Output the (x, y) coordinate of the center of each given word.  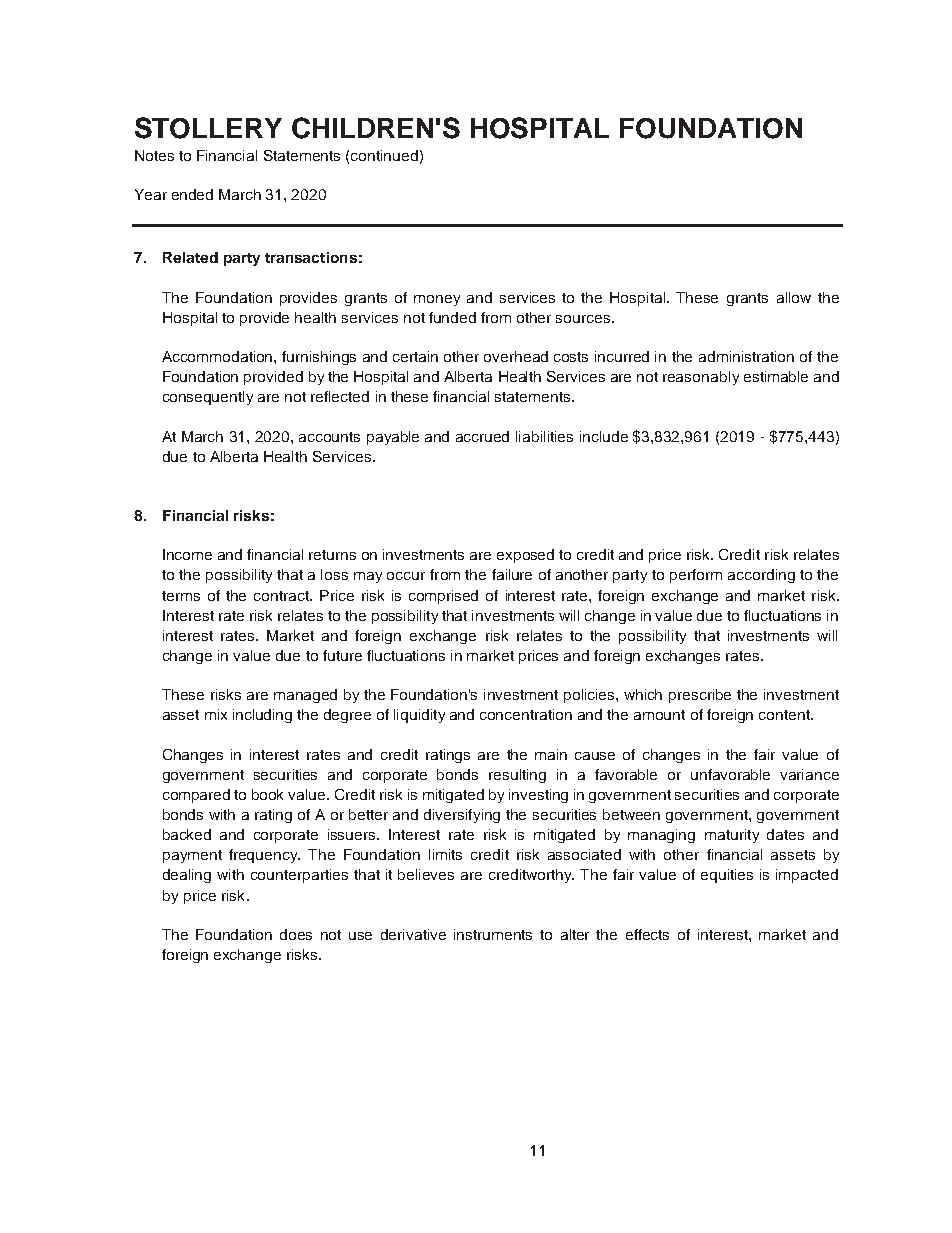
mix (216, 714)
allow (794, 297)
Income (187, 554)
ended (192, 194)
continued (384, 155)
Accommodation (218, 356)
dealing (187, 876)
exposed (525, 556)
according (761, 576)
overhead (516, 356)
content (785, 715)
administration (746, 356)
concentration (526, 714)
